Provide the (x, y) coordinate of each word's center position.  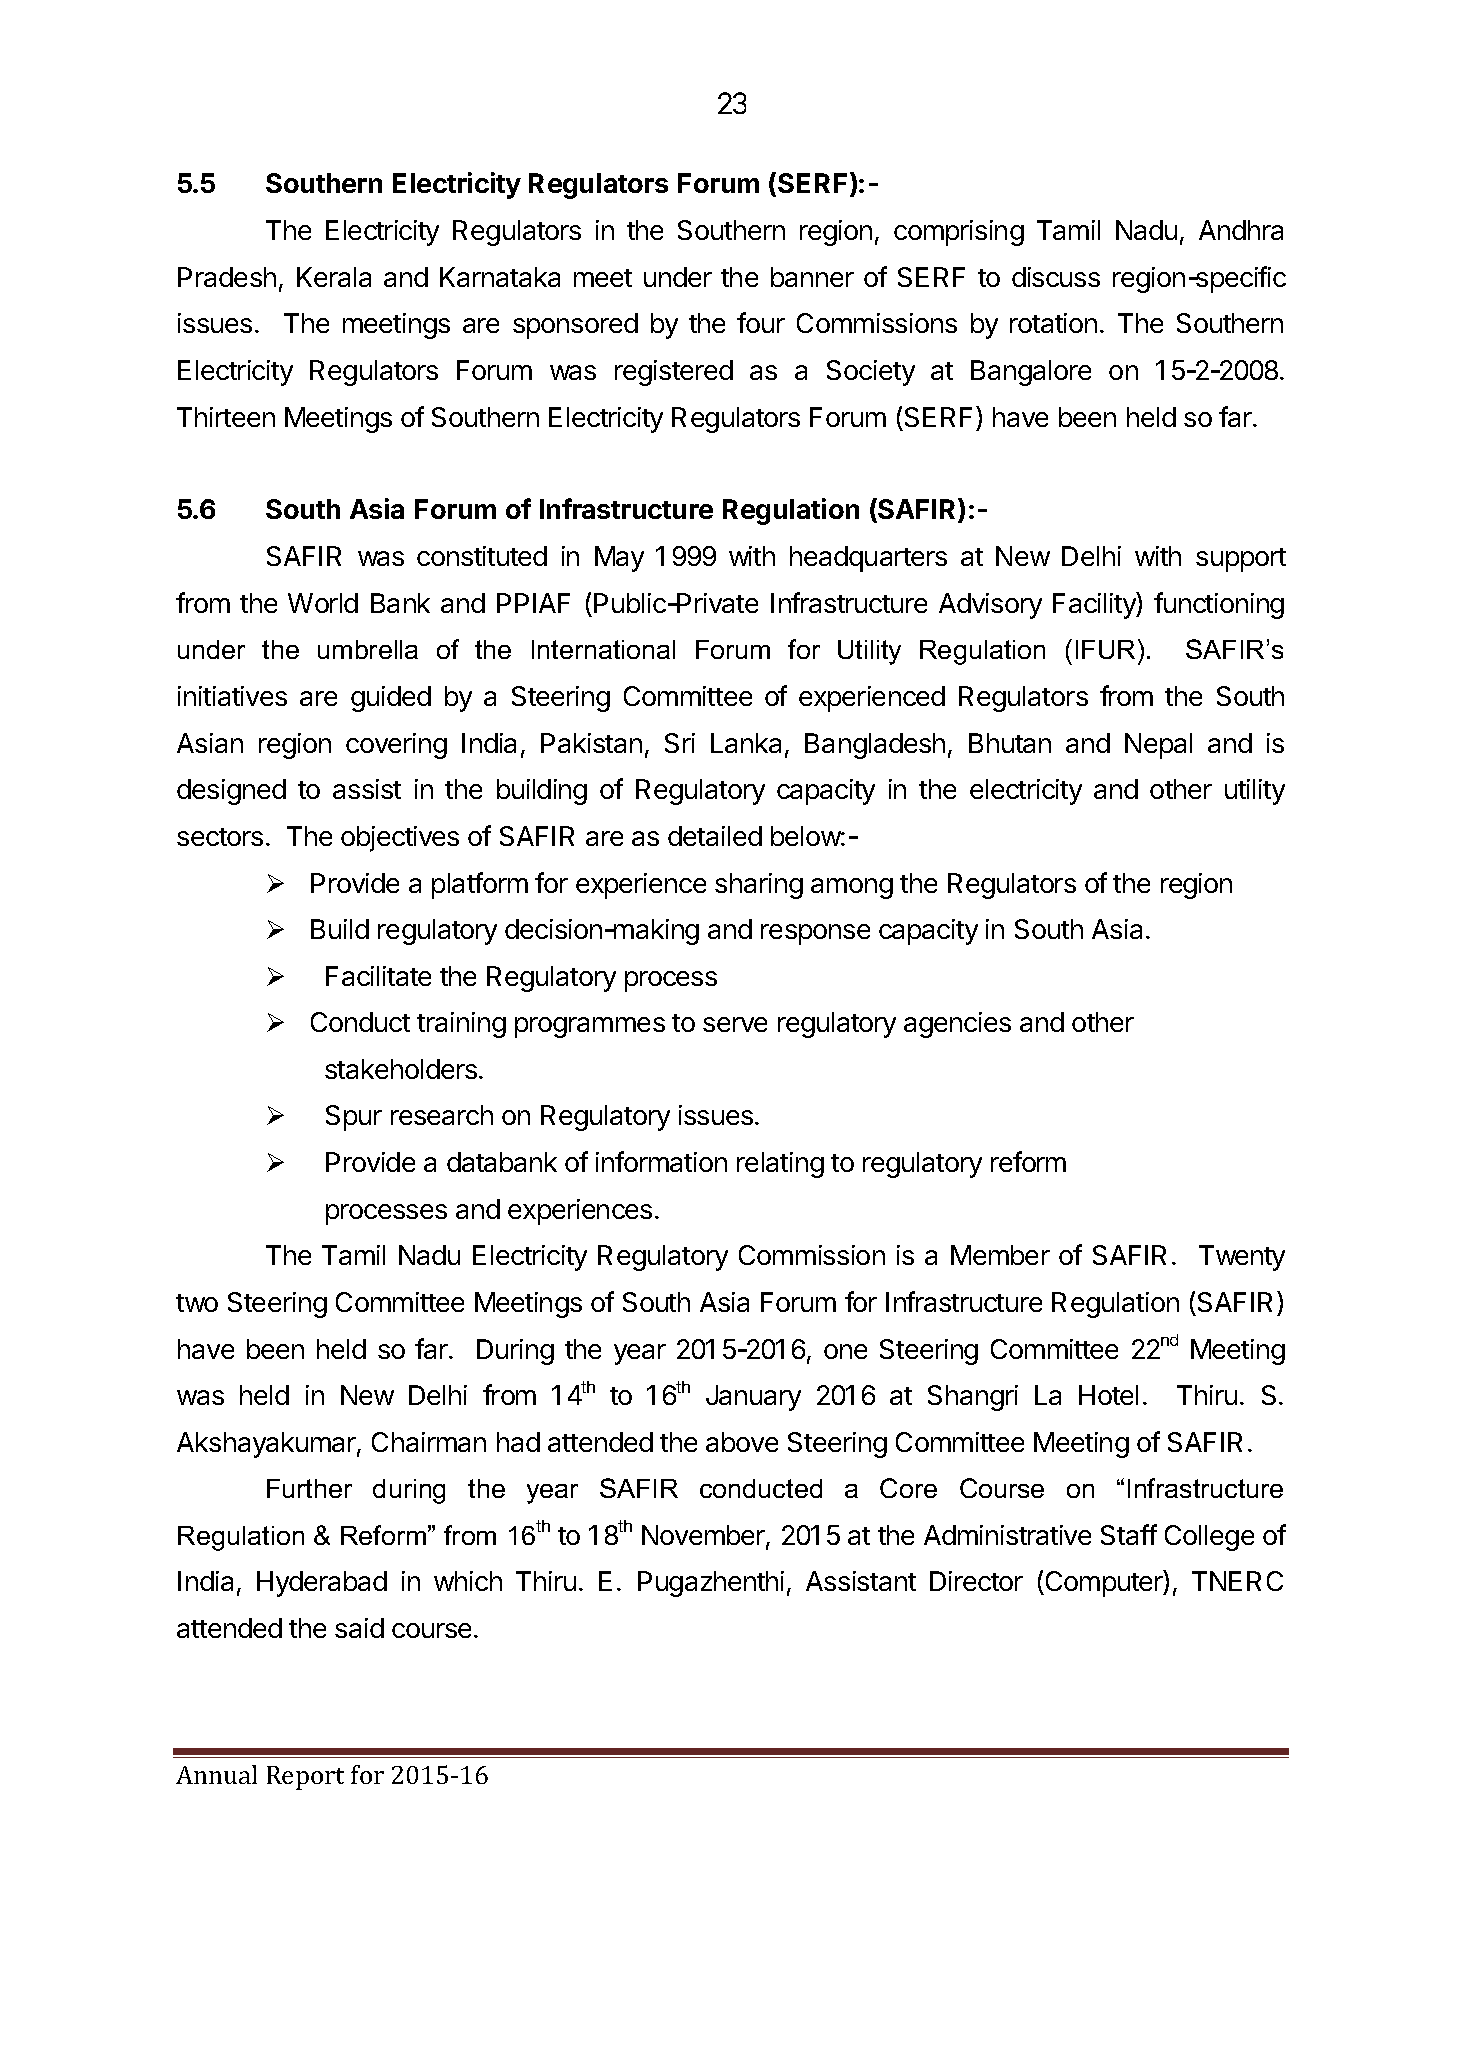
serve (735, 1024)
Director (976, 1581)
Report (305, 1778)
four (761, 322)
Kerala (334, 277)
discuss (1056, 277)
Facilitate (378, 976)
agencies (957, 1025)
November (704, 1536)
